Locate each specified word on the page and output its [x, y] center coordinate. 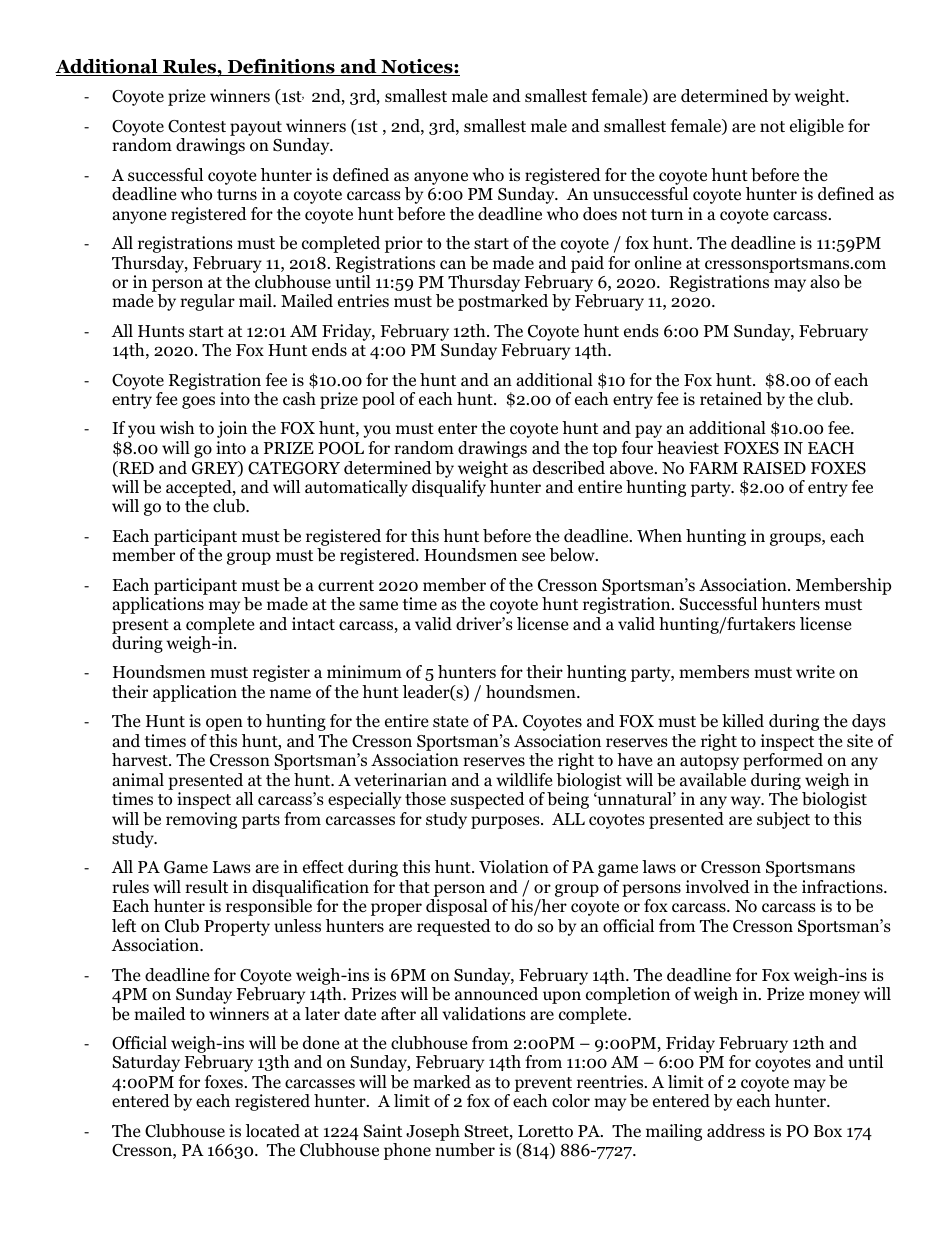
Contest [197, 126]
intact [313, 623]
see [533, 557]
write [815, 671]
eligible [817, 127]
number [465, 1150]
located [273, 1131]
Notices [417, 67]
